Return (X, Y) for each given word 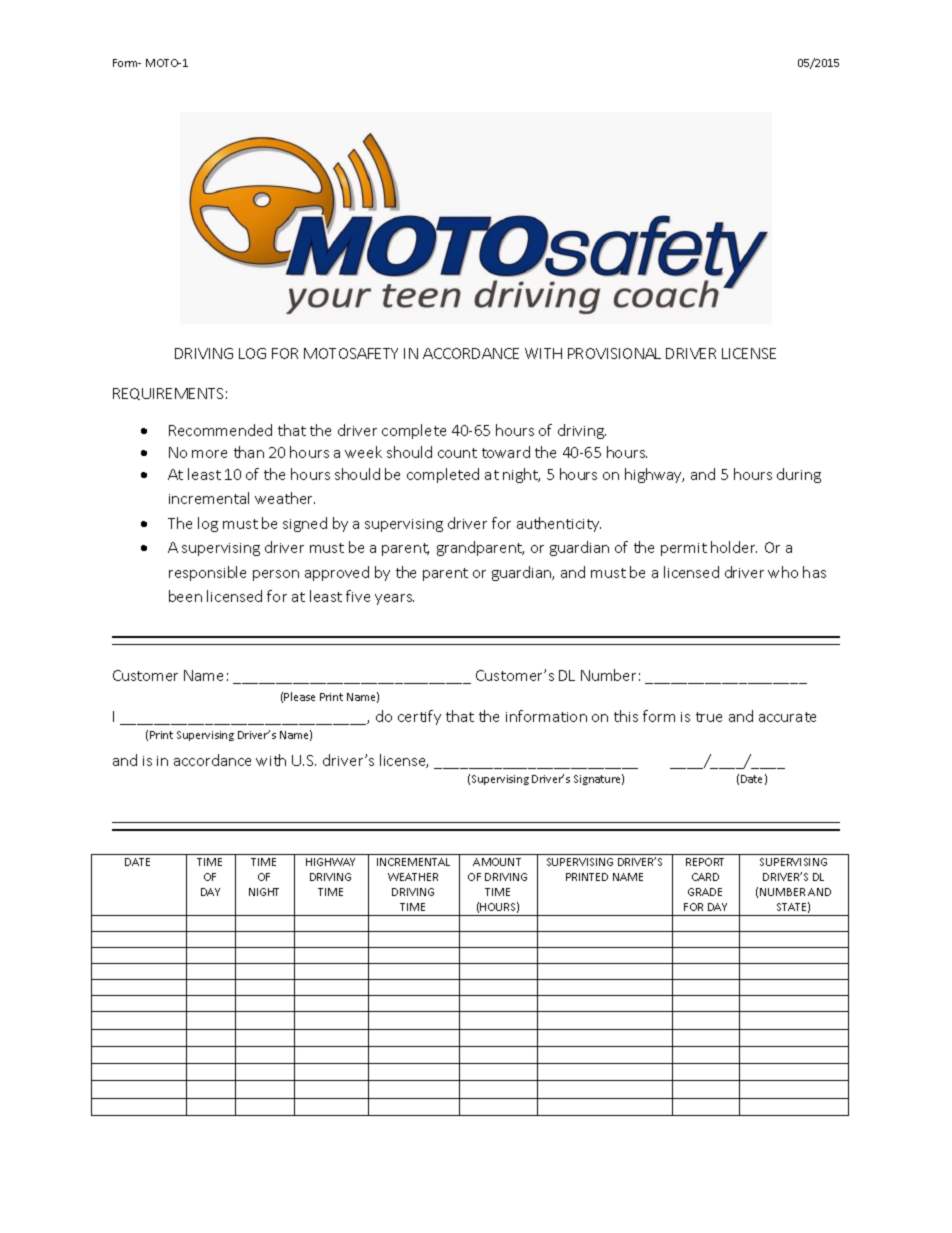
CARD (705, 877)
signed (305, 524)
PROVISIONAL (614, 353)
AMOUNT (497, 862)
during (799, 475)
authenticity (559, 524)
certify (419, 717)
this (626, 716)
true (709, 717)
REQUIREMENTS (168, 394)
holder (734, 547)
